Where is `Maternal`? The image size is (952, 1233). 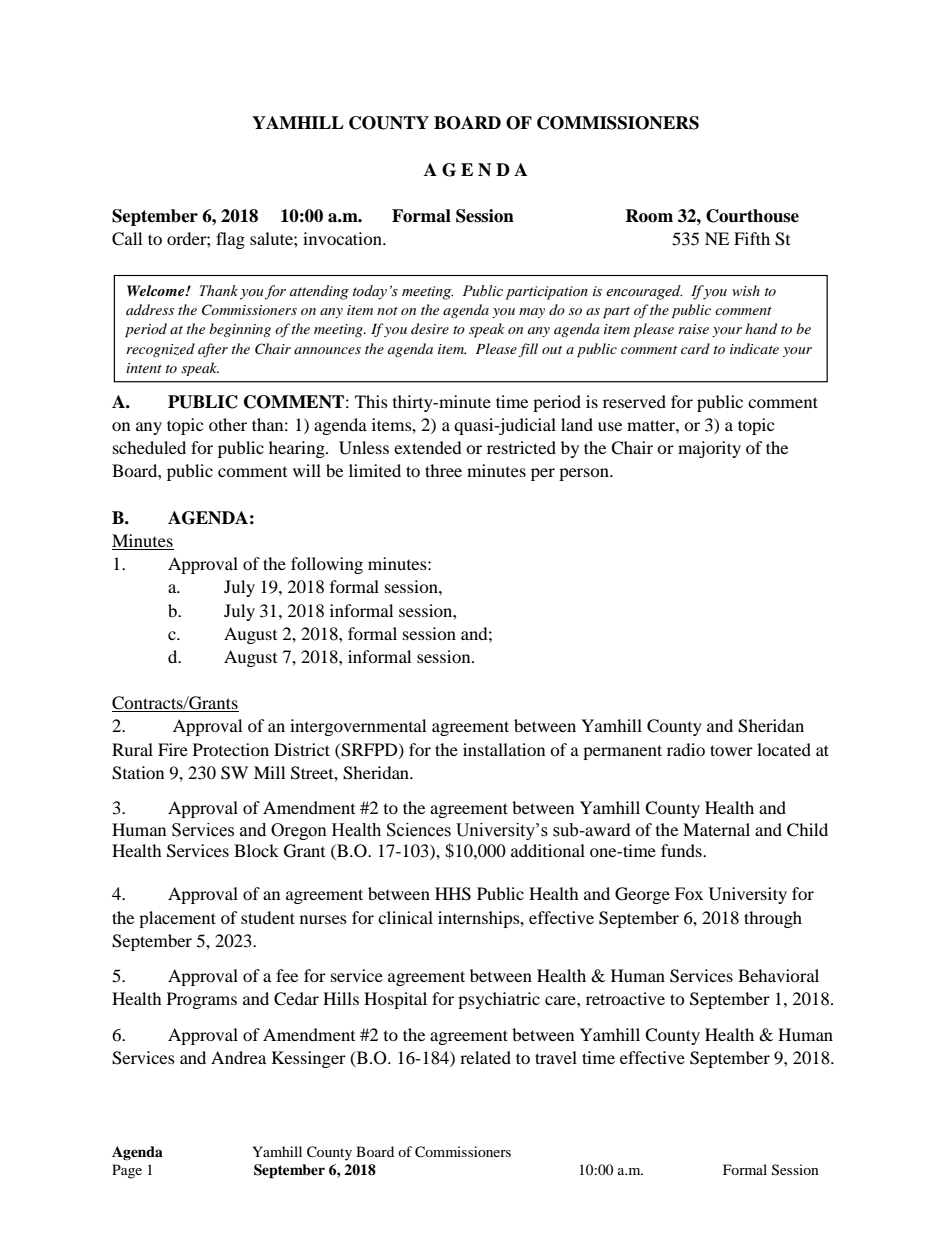
Maternal is located at coordinates (716, 829).
